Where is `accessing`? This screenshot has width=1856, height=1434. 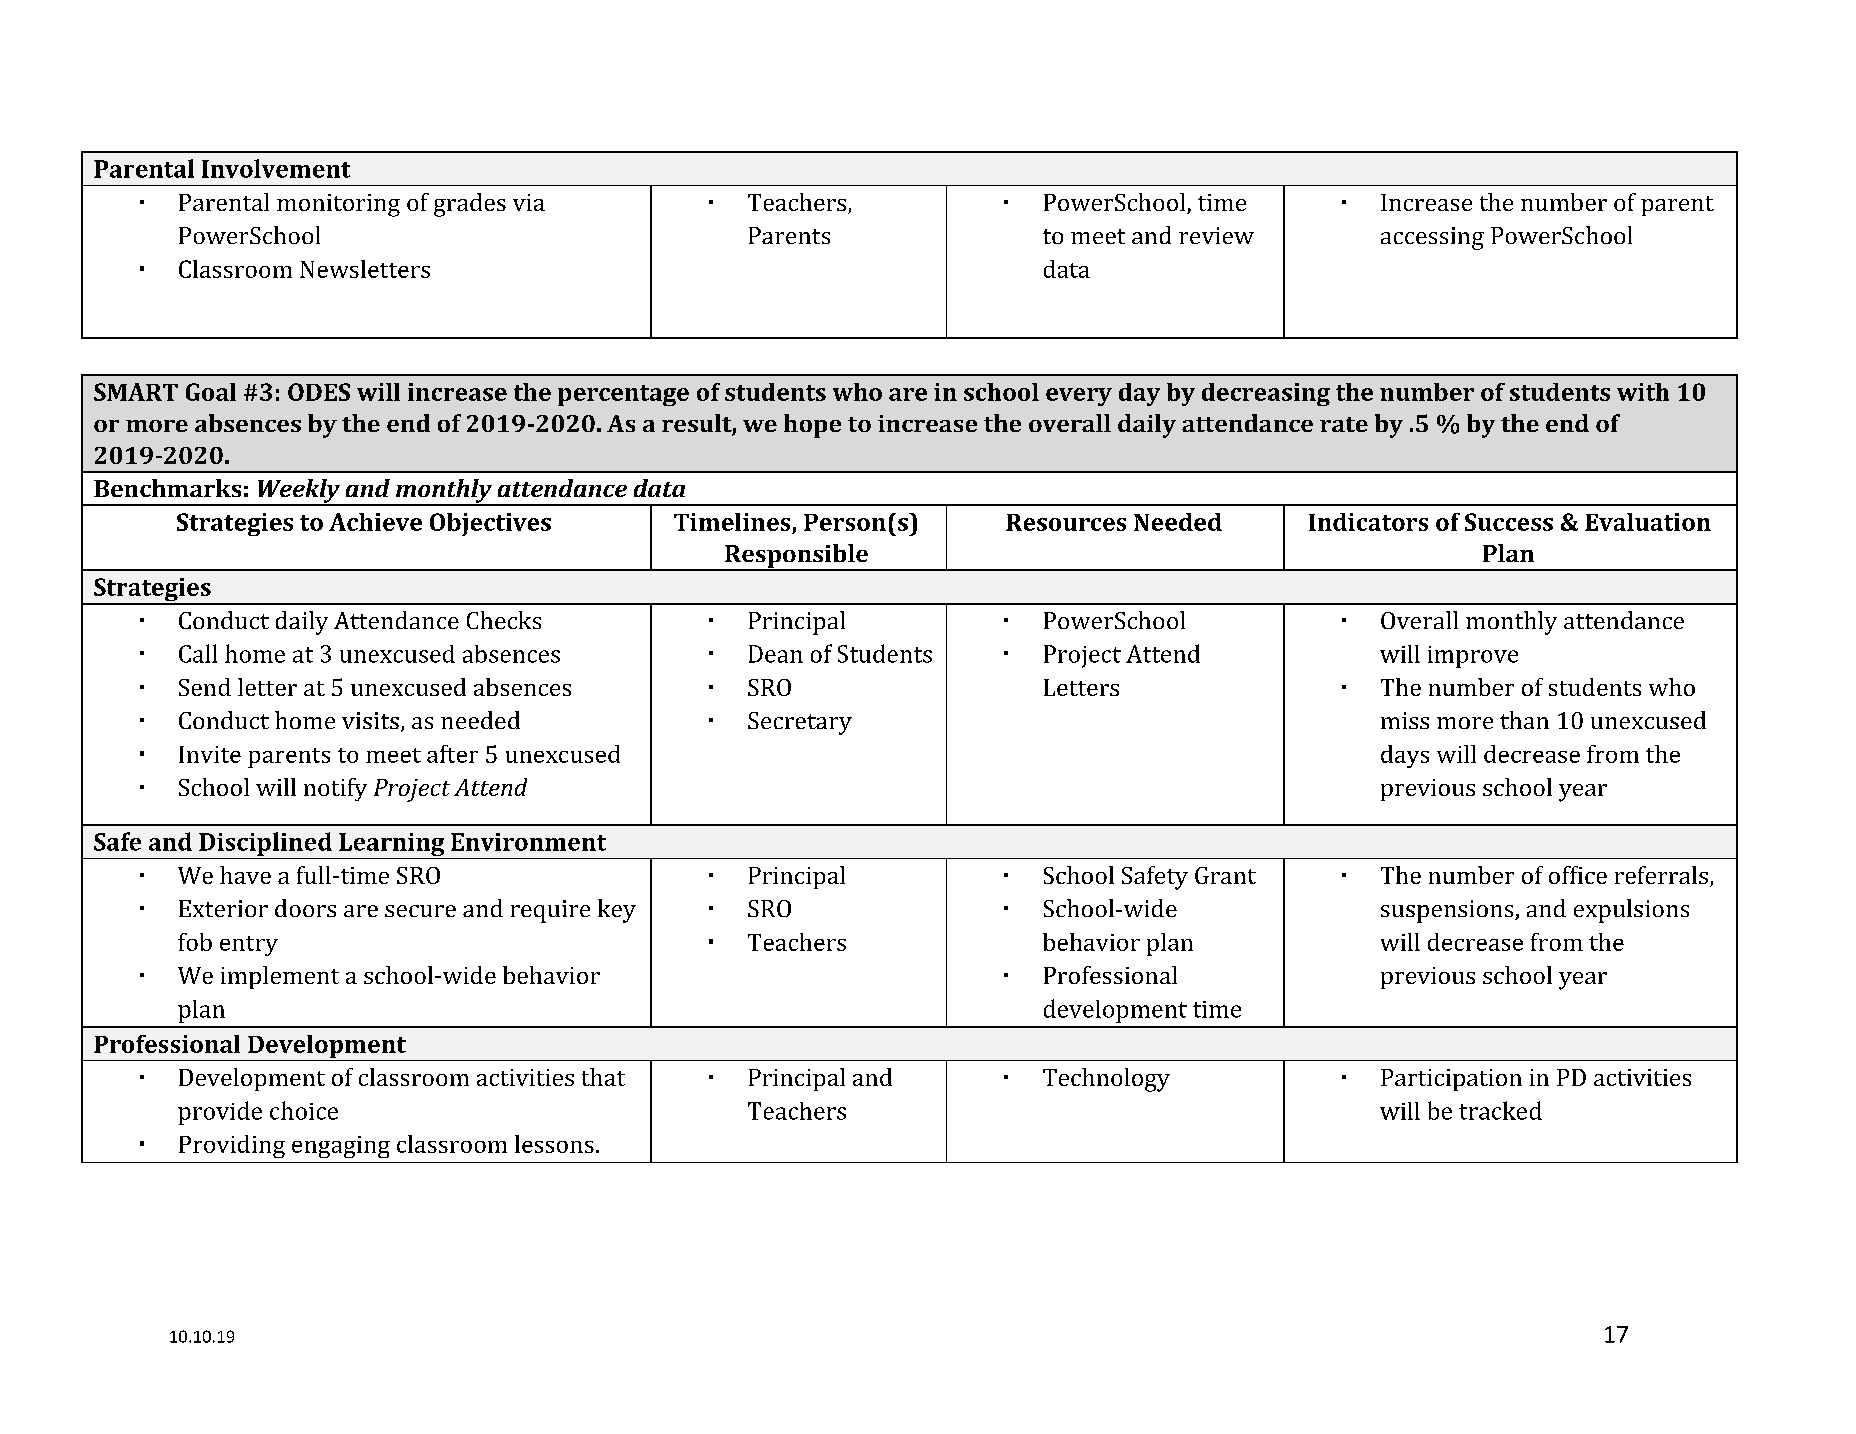 accessing is located at coordinates (1432, 238).
